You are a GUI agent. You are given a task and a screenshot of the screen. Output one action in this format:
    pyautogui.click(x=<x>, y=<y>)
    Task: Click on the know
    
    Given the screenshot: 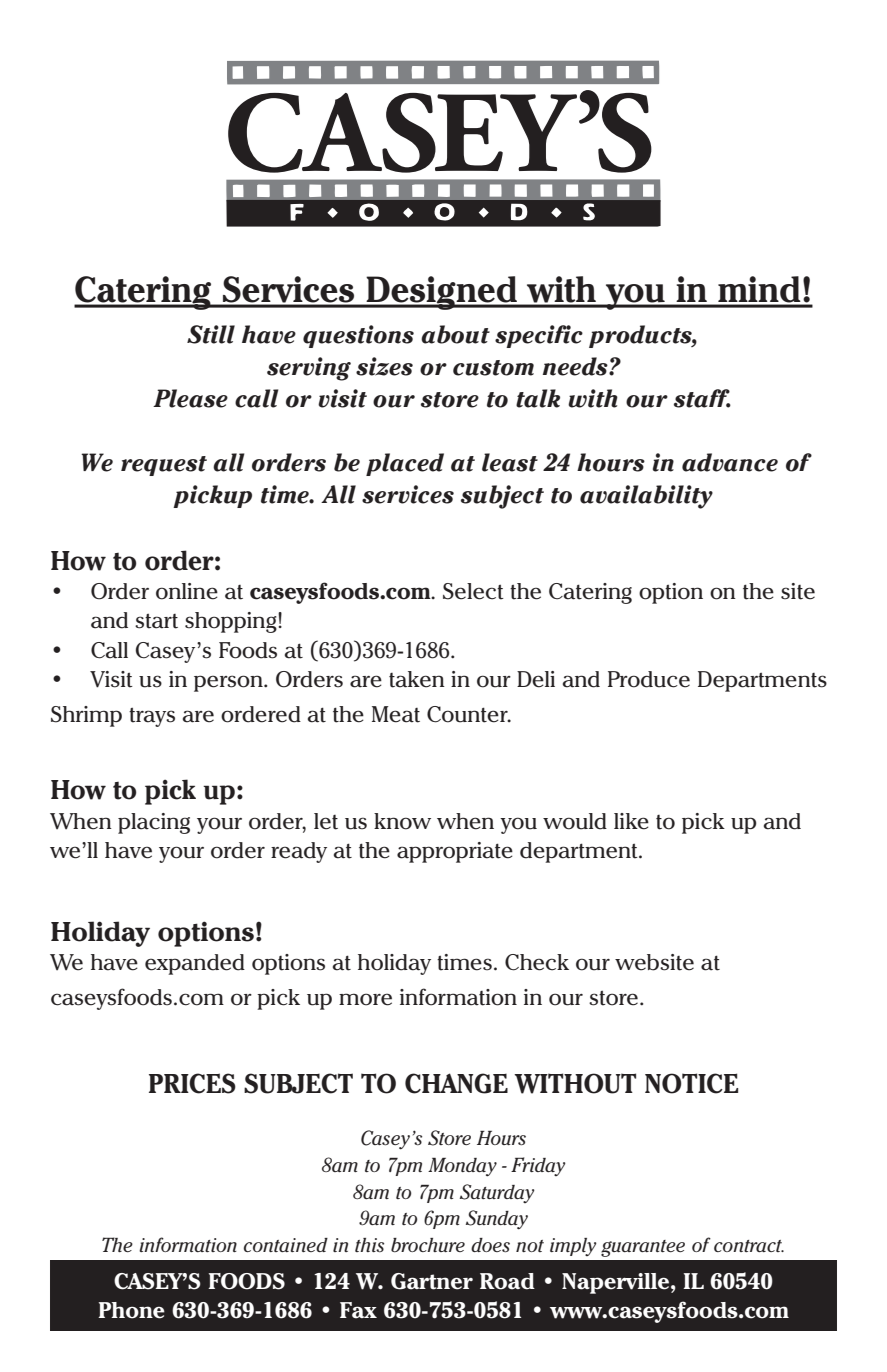 What is the action you would take?
    pyautogui.click(x=402, y=821)
